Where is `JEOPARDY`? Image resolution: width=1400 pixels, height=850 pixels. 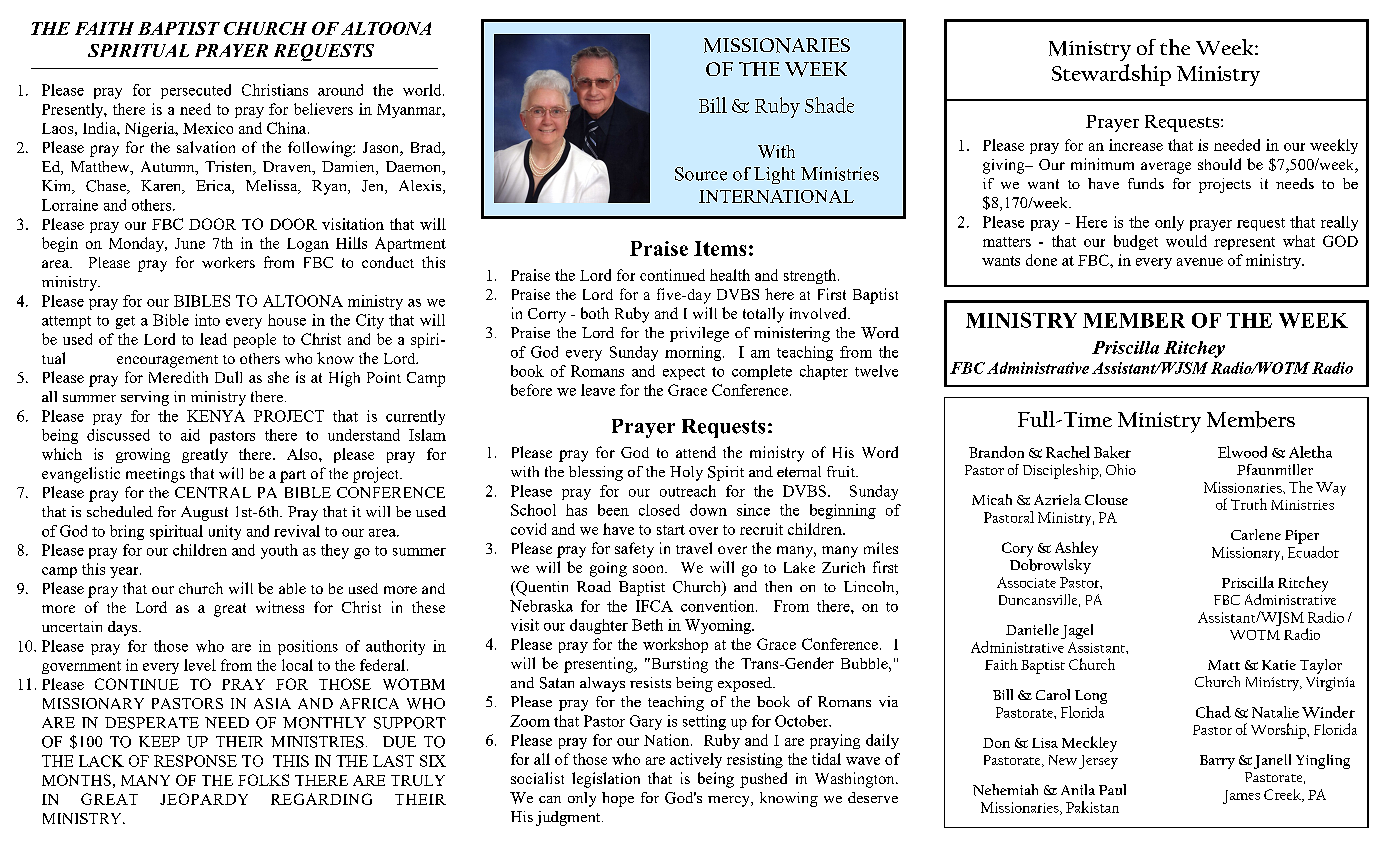 JEOPARDY is located at coordinates (204, 799).
